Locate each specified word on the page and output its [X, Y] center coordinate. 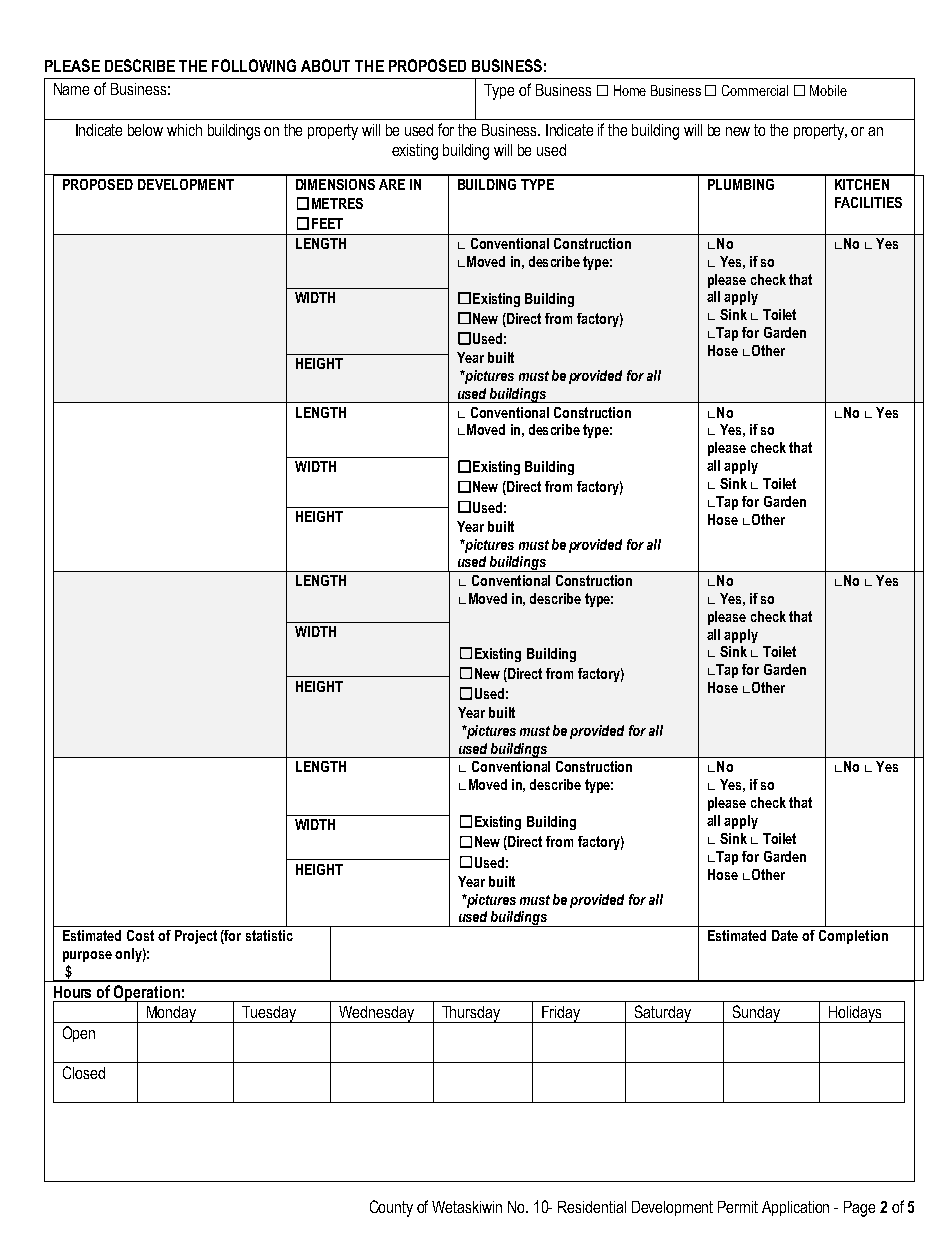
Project [196, 937]
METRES [337, 203]
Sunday [757, 1014]
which [184, 130]
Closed [84, 1072]
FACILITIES [868, 202]
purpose [87, 956]
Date [785, 935]
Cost [140, 935]
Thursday [471, 1014]
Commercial [755, 90]
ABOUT [325, 65]
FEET [327, 223]
